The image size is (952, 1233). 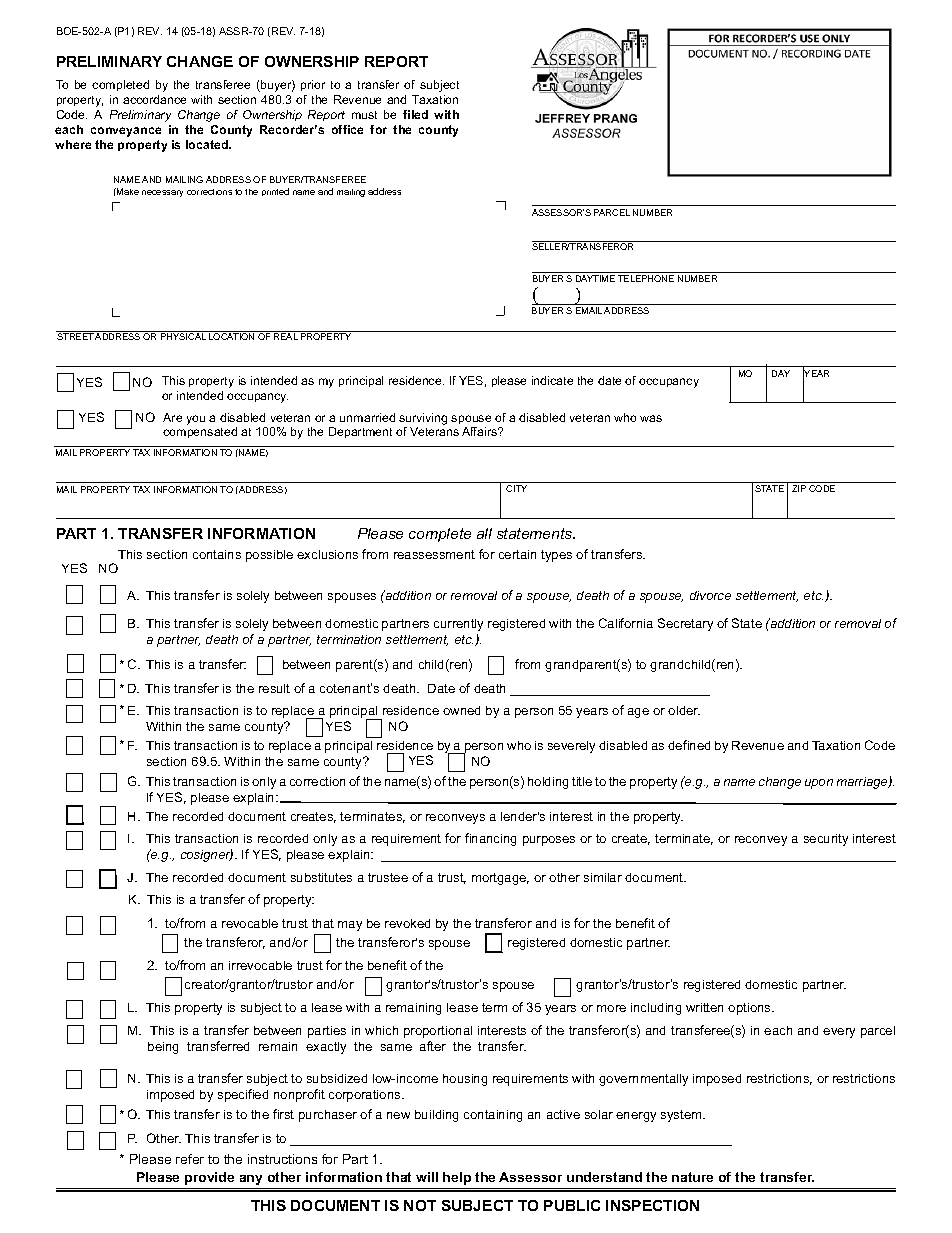 I want to click on all, so click(x=484, y=533).
